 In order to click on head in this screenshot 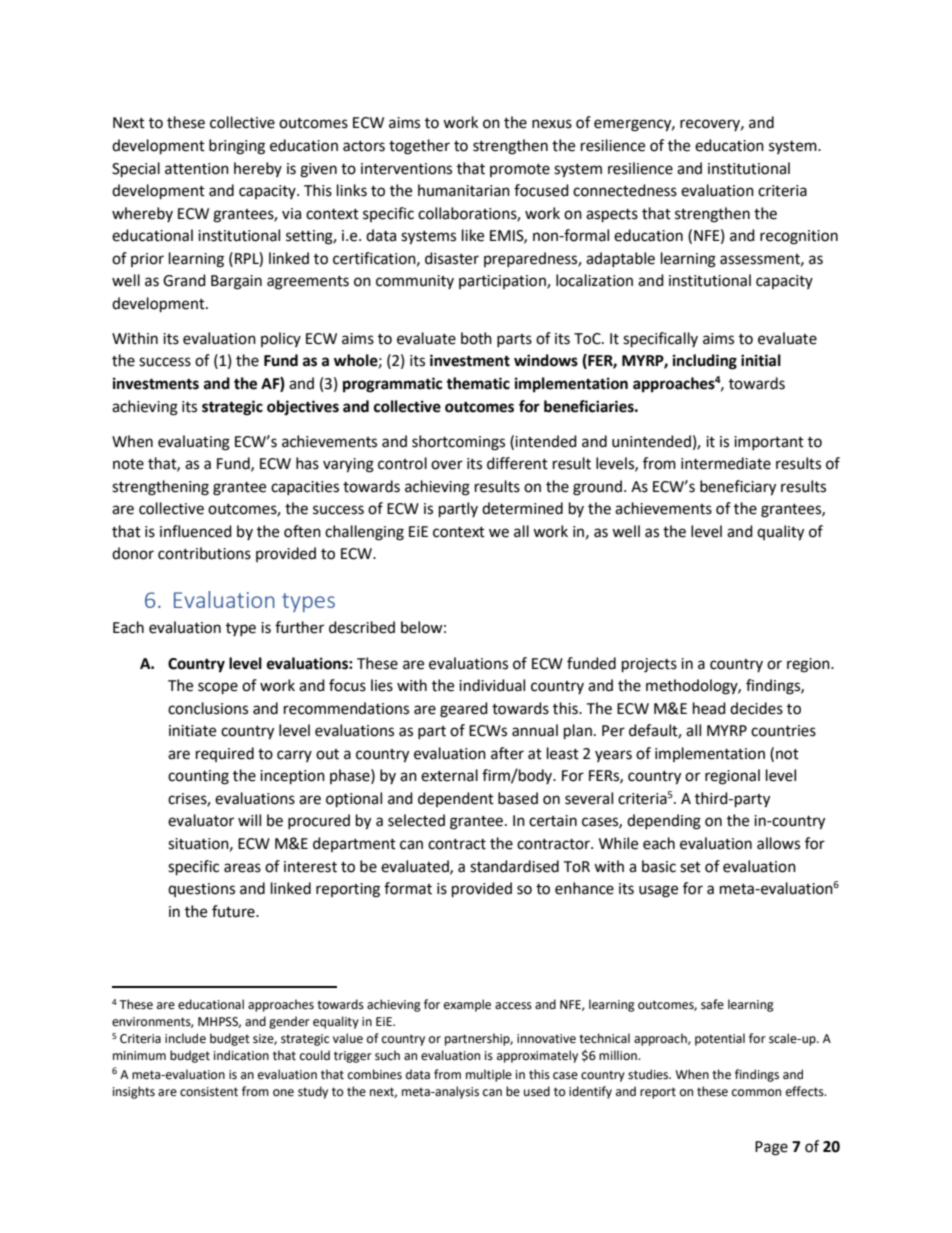, I will do `click(709, 708)`.
